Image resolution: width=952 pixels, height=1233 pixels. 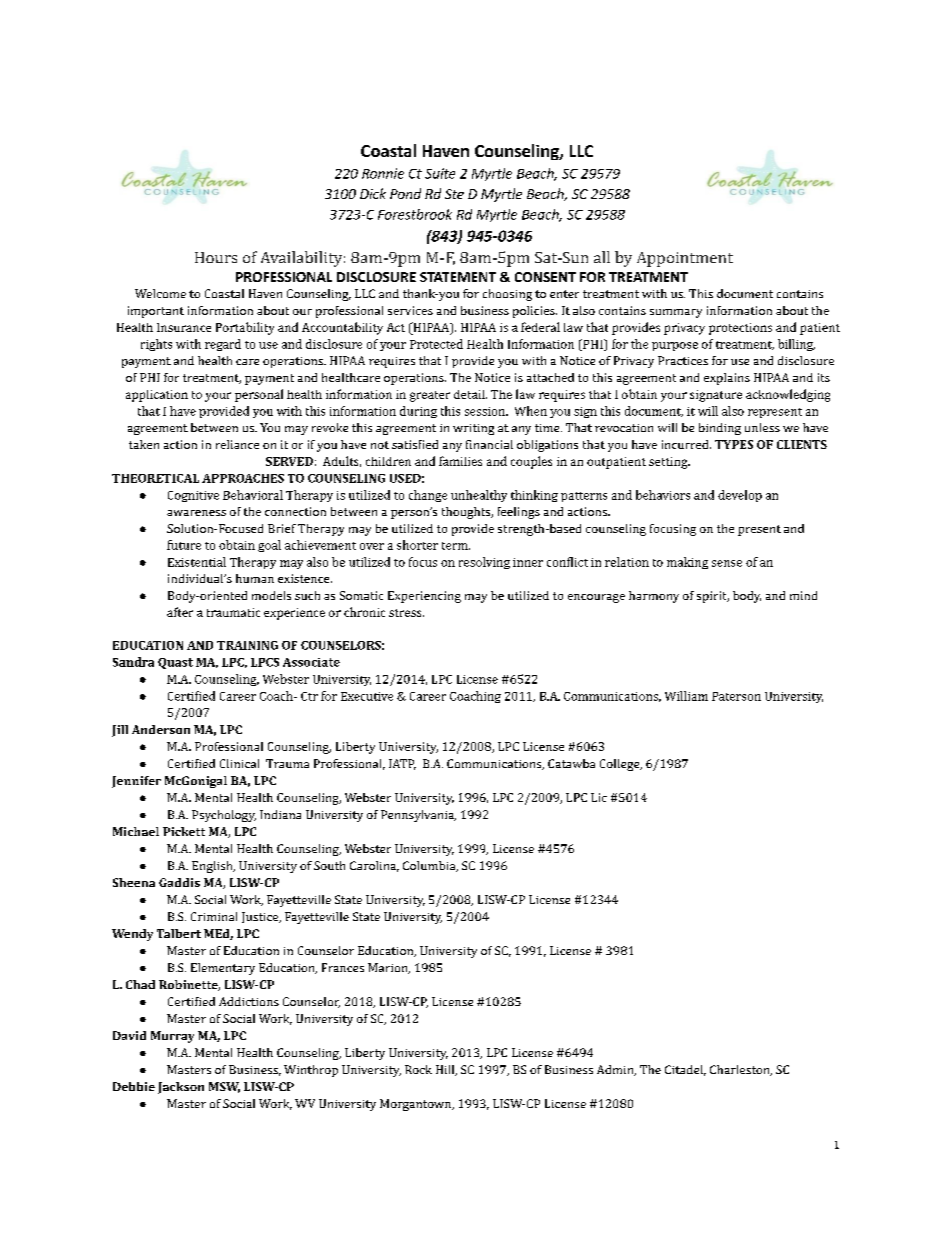 I want to click on Hours, so click(x=216, y=257).
